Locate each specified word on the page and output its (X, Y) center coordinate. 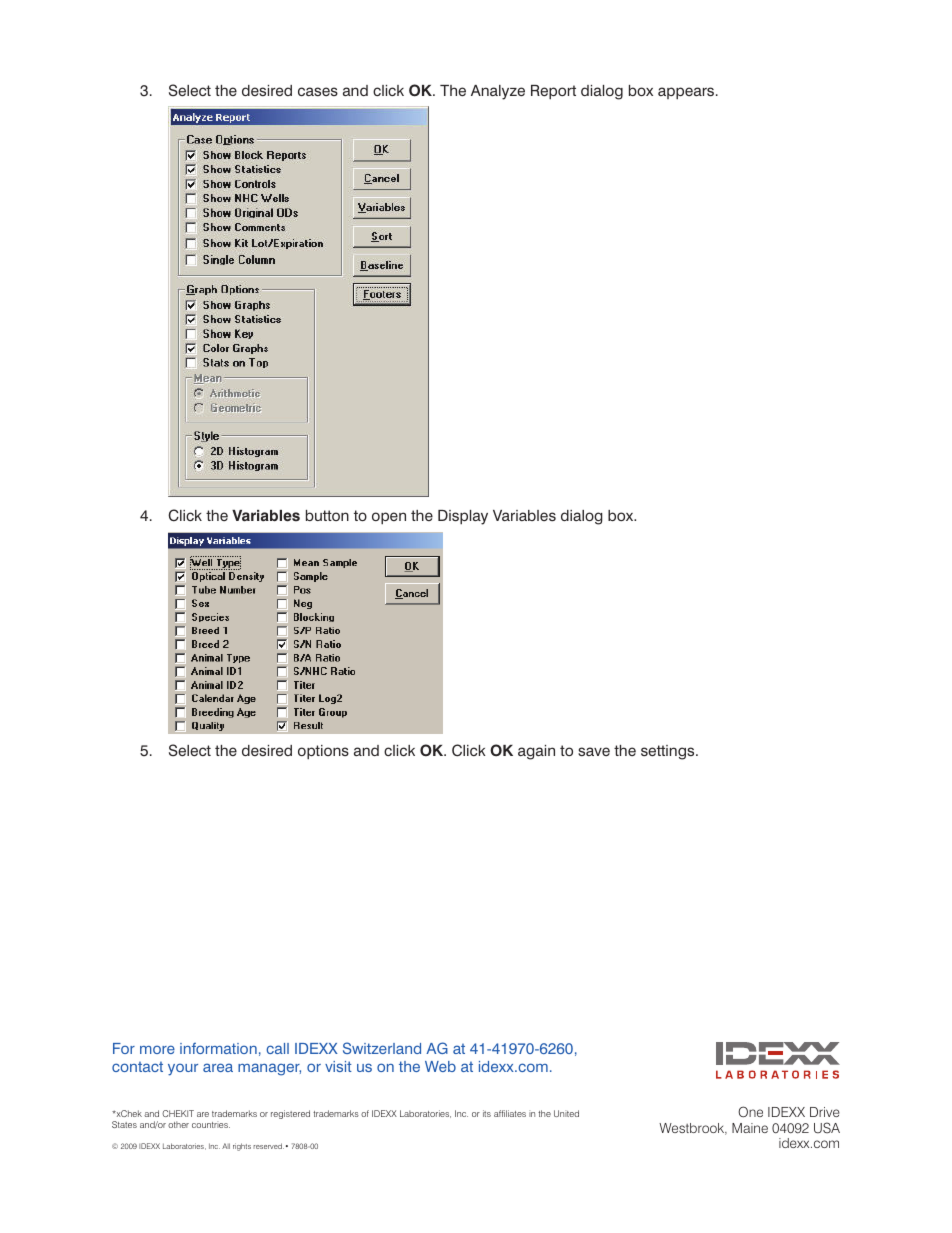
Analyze (498, 92)
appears (687, 93)
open (389, 518)
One (750, 1112)
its (487, 1113)
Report (553, 92)
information (218, 1048)
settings (669, 752)
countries (211, 1124)
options (323, 752)
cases (318, 91)
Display (463, 517)
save (594, 751)
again (536, 752)
